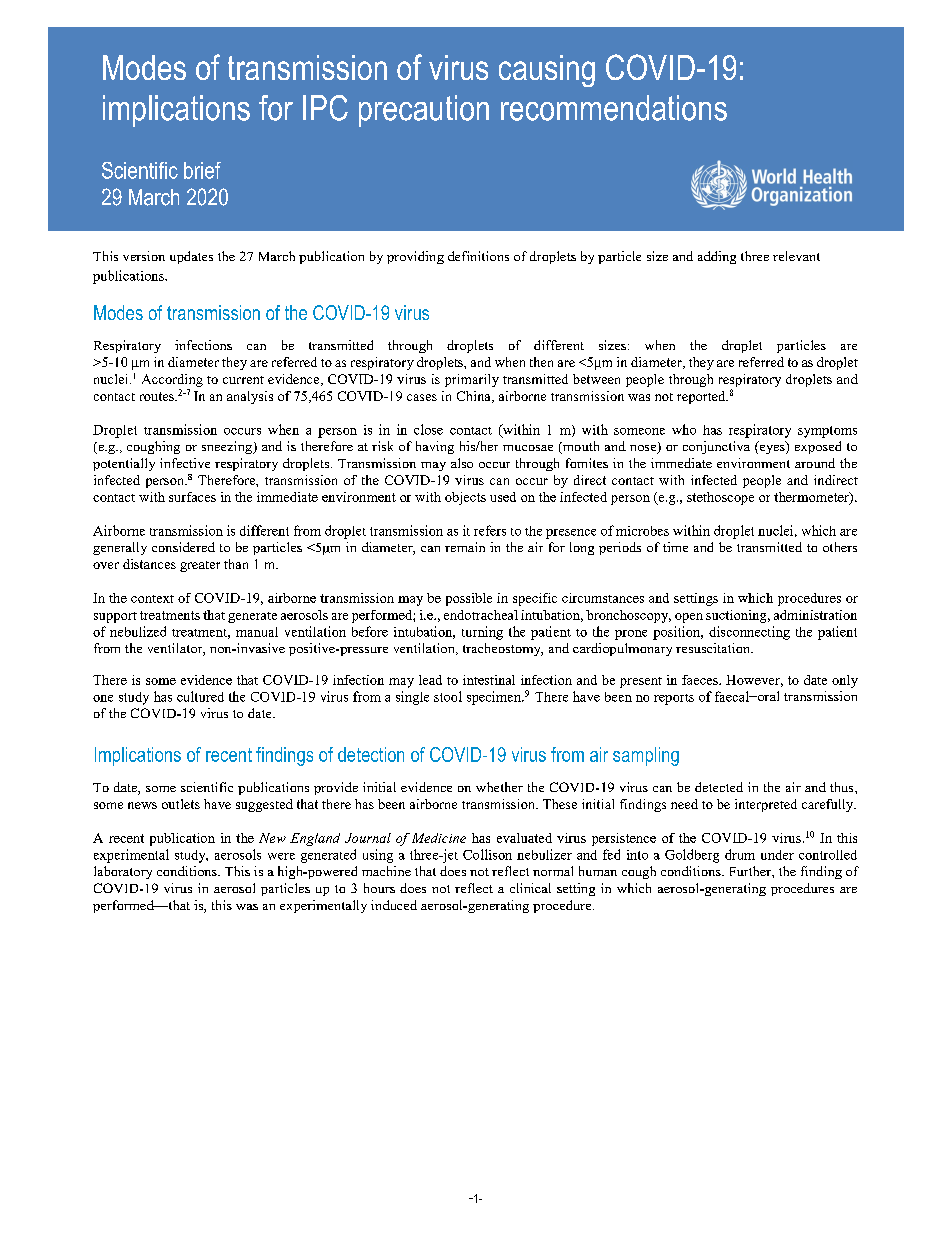 This image has width=952, height=1233. I want to click on precaution, so click(424, 111).
